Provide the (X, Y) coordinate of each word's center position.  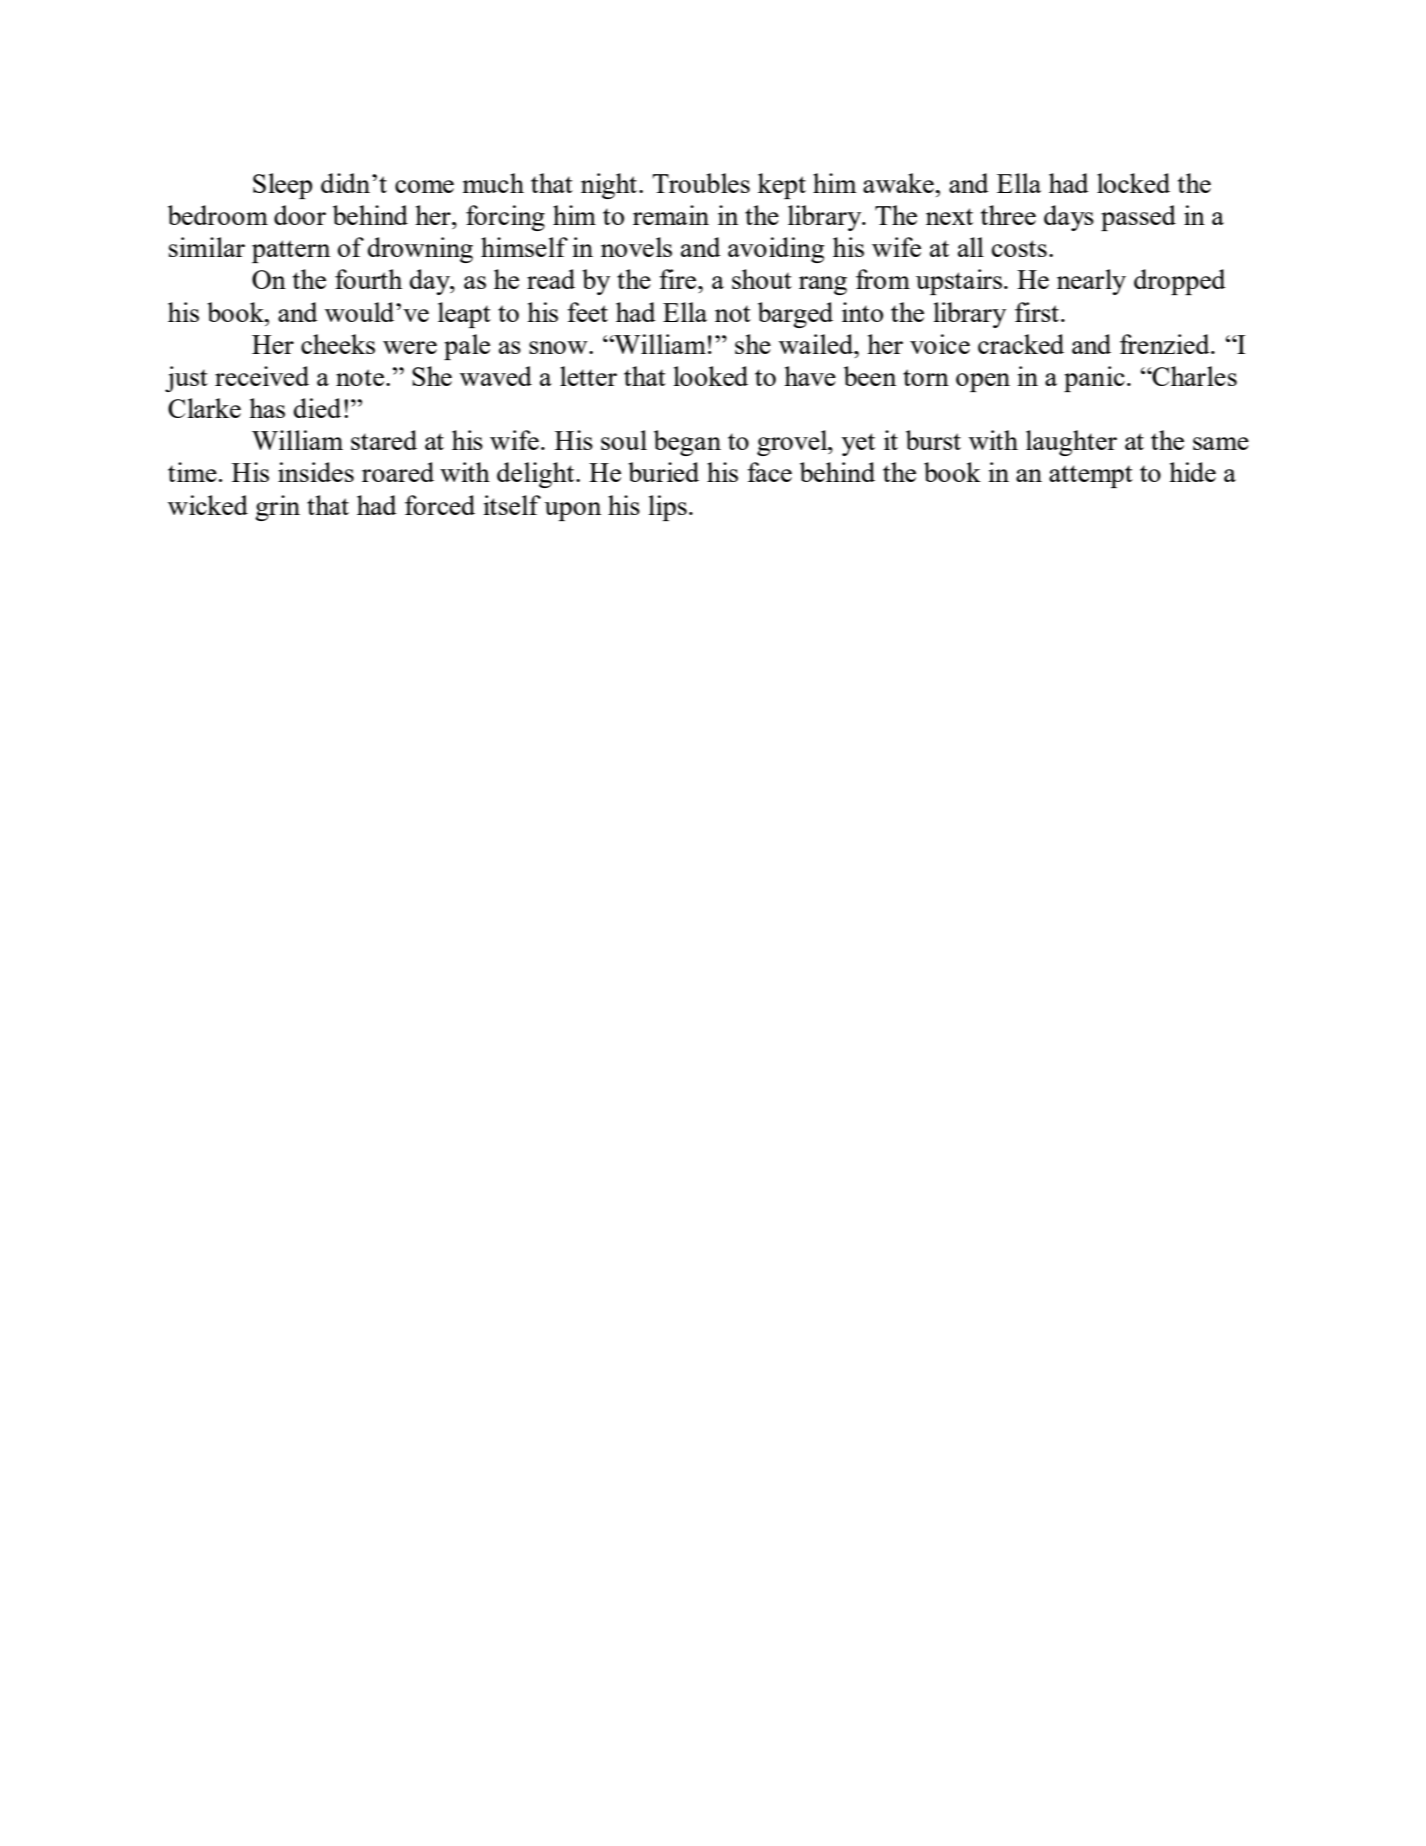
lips (667, 508)
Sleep (282, 186)
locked (1133, 183)
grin (277, 508)
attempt (1091, 476)
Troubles (701, 183)
